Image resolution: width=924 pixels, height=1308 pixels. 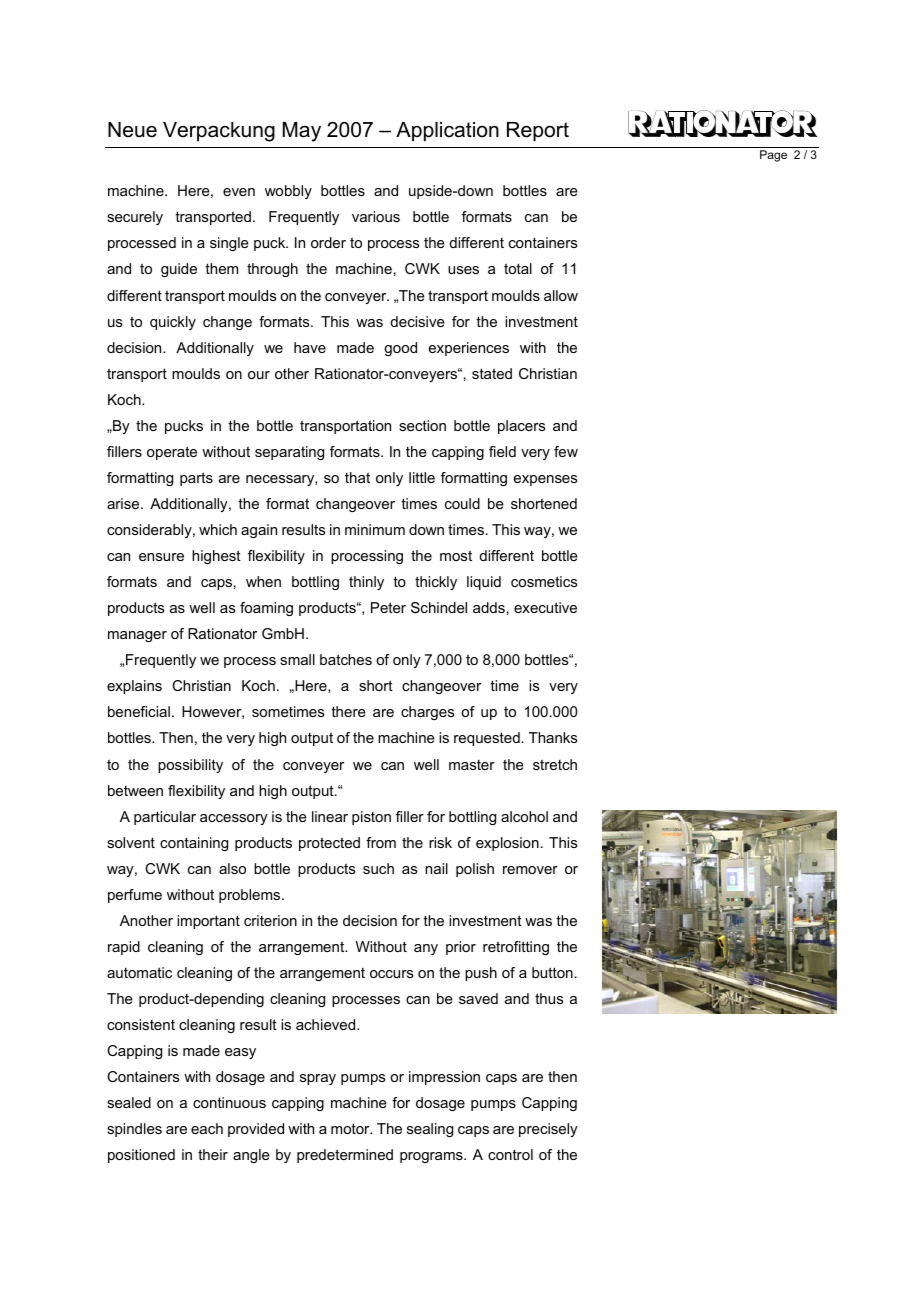 I want to click on few, so click(x=566, y=451).
